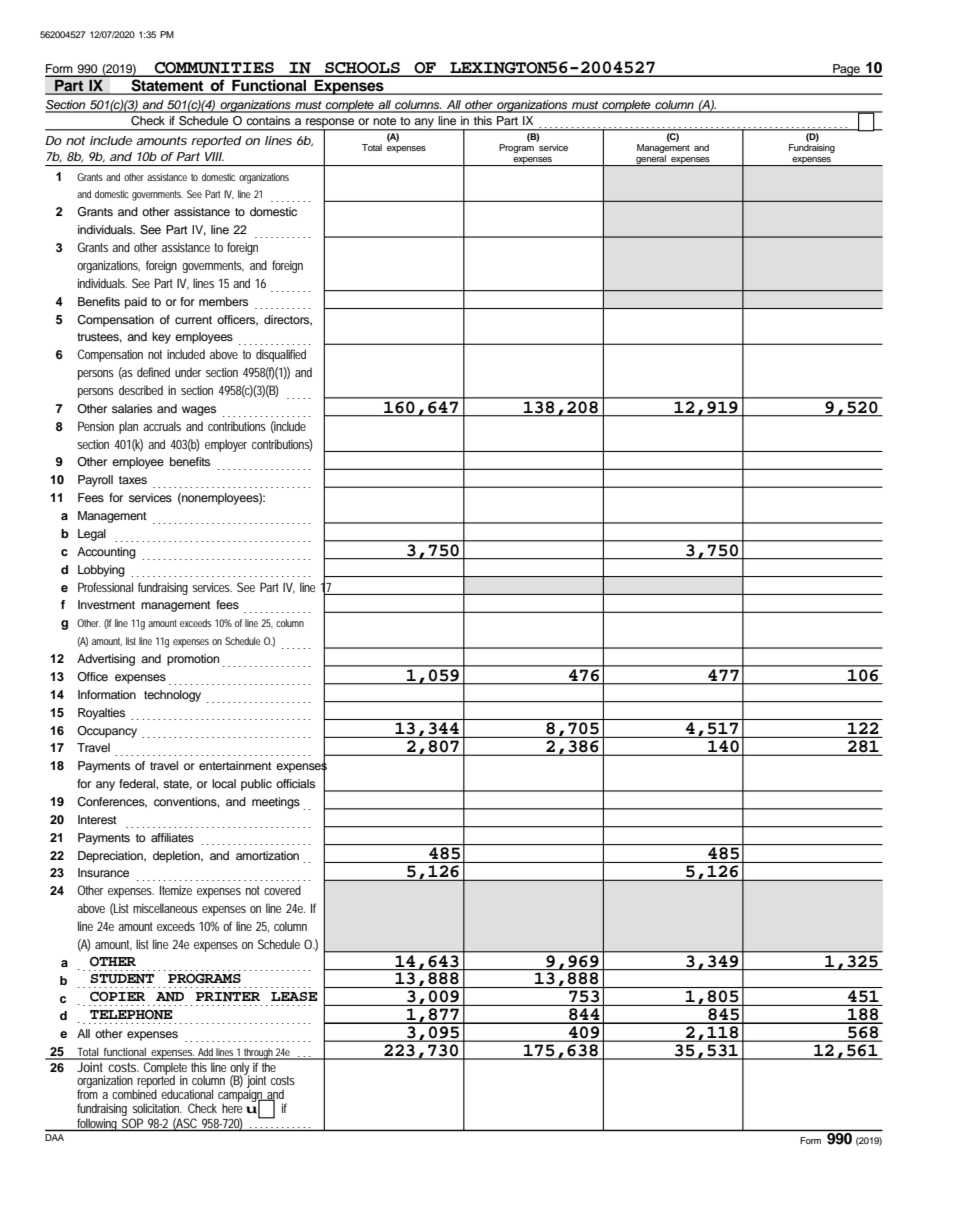  What do you see at coordinates (295, 783) in the screenshot?
I see `officials` at bounding box center [295, 783].
